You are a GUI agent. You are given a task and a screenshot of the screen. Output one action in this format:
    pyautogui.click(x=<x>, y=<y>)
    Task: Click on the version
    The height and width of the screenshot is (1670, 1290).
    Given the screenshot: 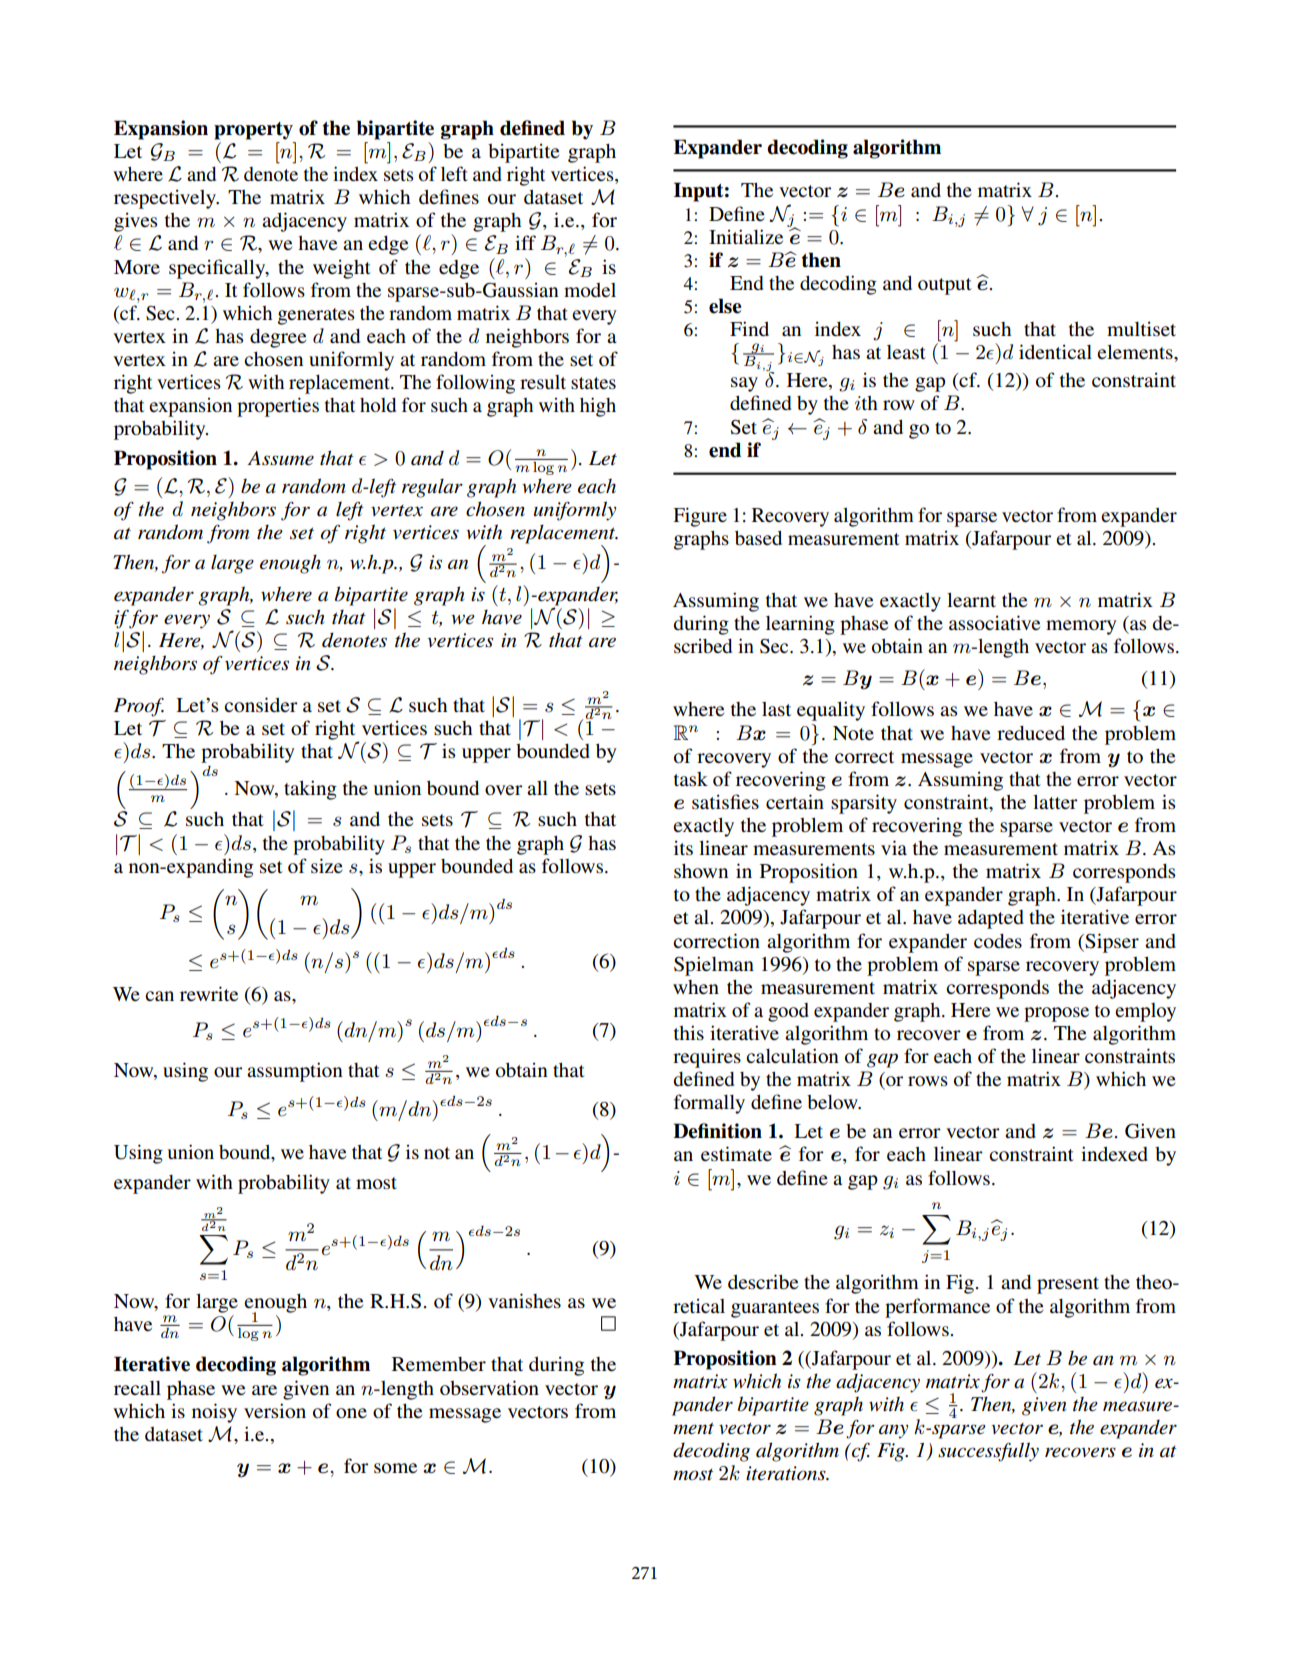 What is the action you would take?
    pyautogui.click(x=275, y=1410)
